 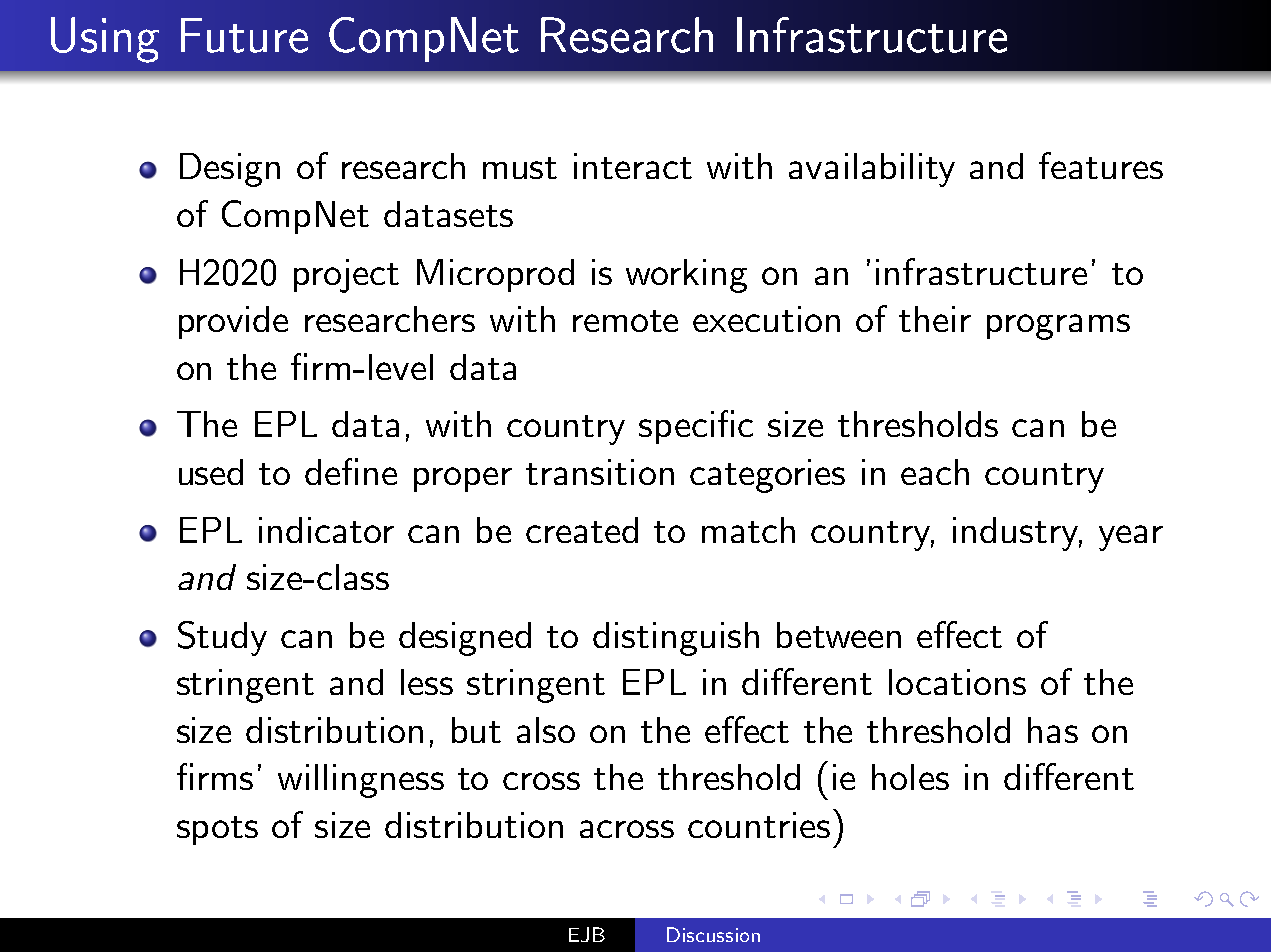 What do you see at coordinates (676, 639) in the page?
I see `distinguish` at bounding box center [676, 639].
